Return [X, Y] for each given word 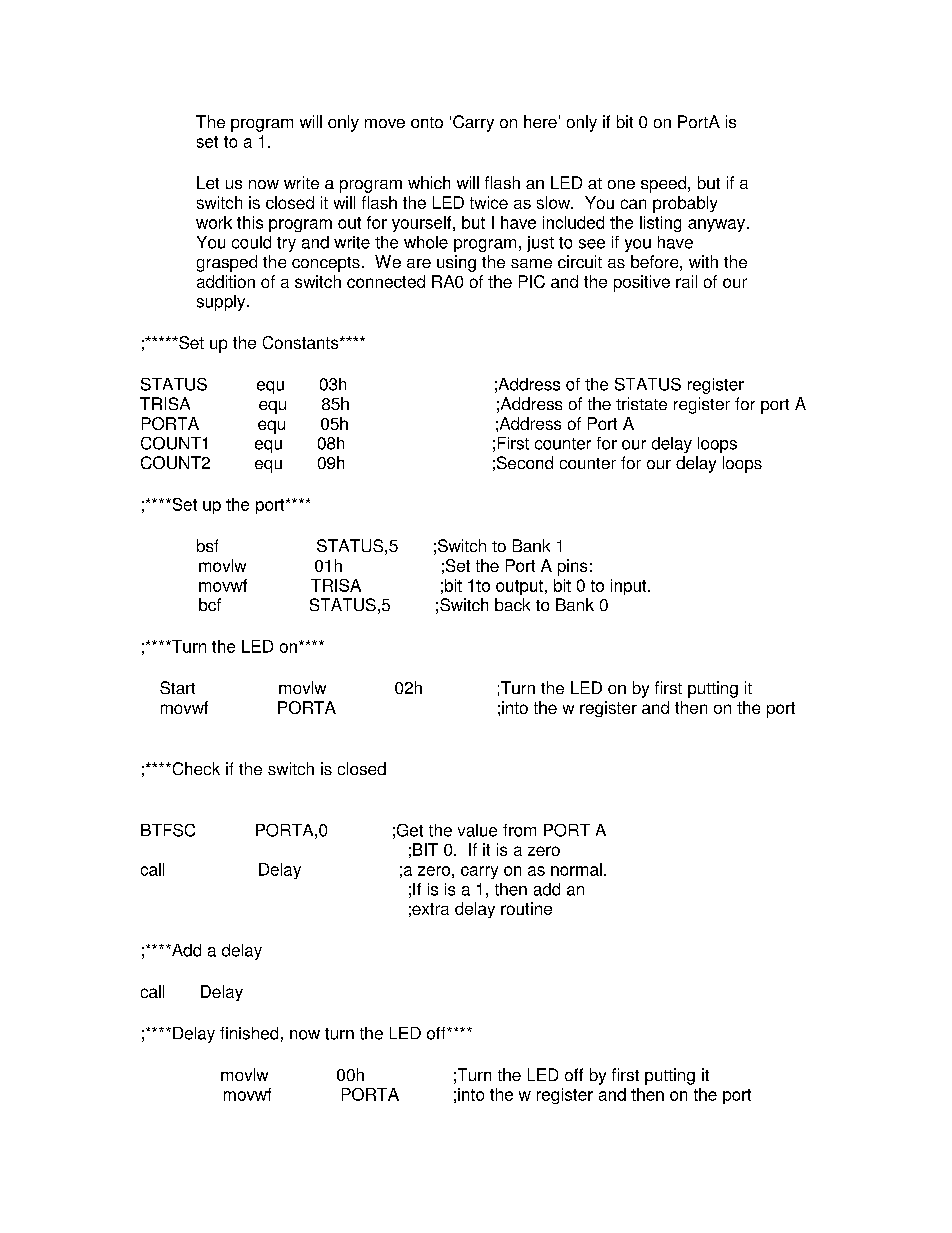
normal [576, 869]
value [477, 830]
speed [665, 184]
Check [195, 768]
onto [427, 122]
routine [526, 908]
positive [642, 283]
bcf [210, 604]
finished [249, 1033]
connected [386, 281]
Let [208, 182]
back [512, 604]
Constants [302, 342]
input [630, 587]
